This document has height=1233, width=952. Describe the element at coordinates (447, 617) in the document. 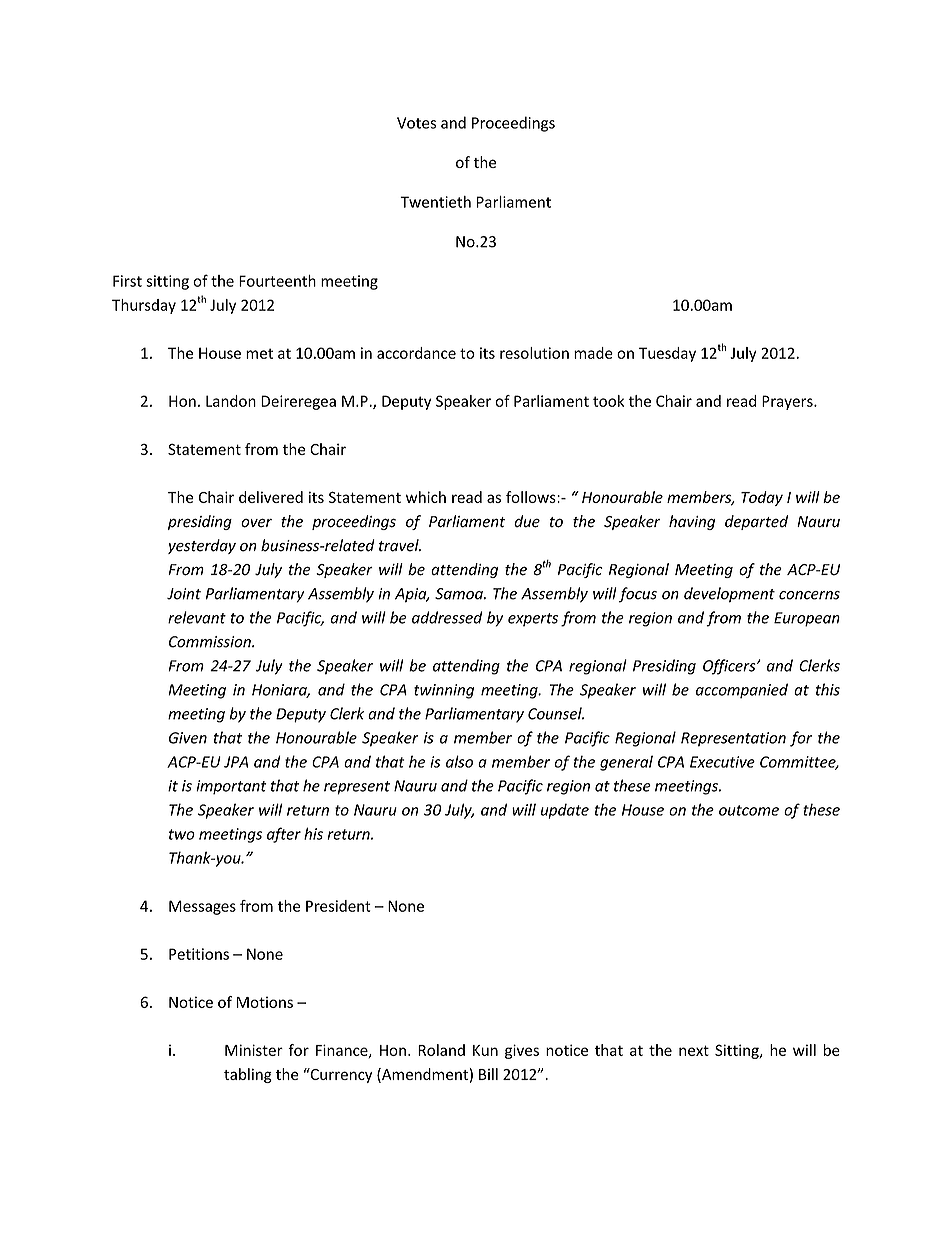

I see `addressed` at that location.
